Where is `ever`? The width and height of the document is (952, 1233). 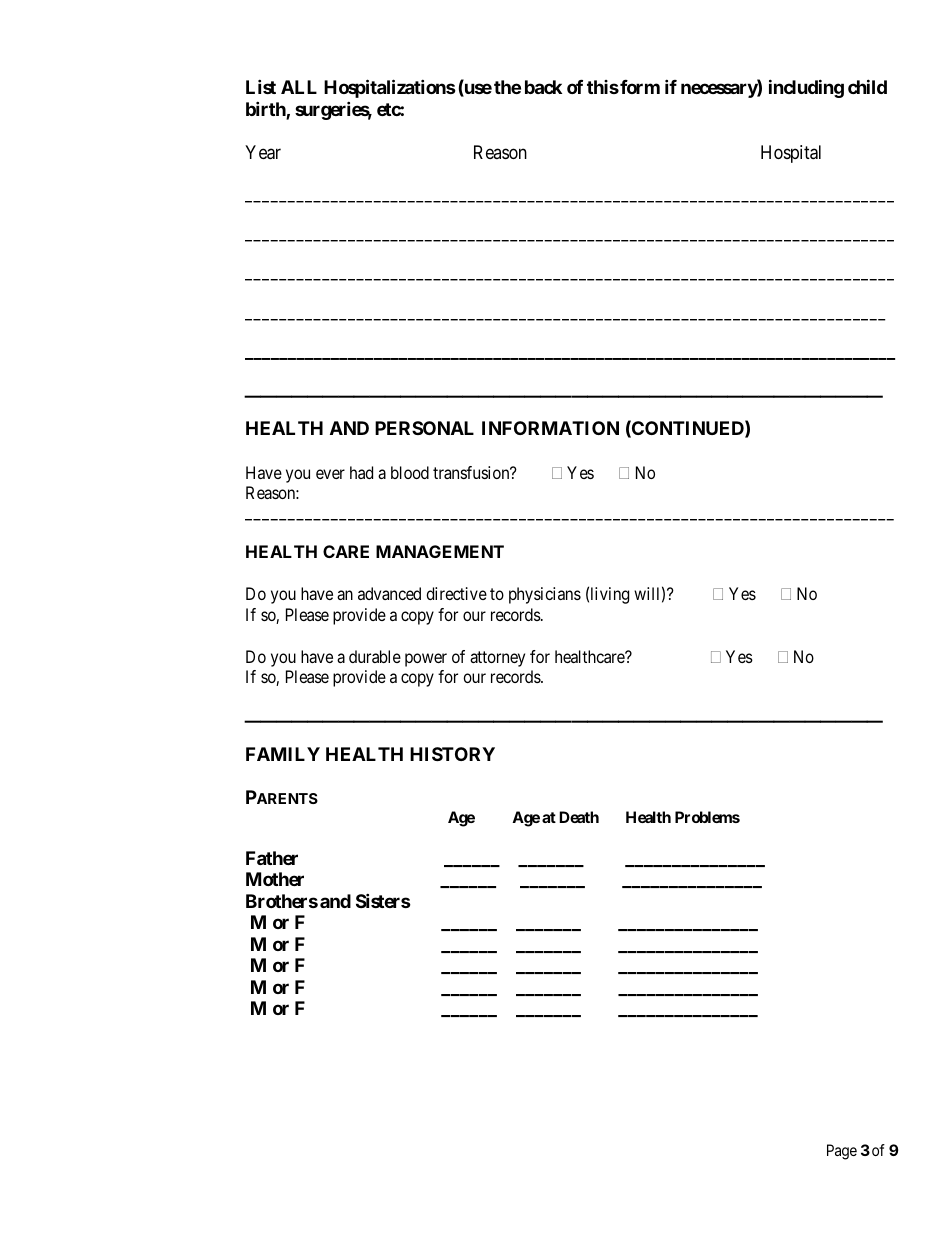
ever is located at coordinates (330, 474).
